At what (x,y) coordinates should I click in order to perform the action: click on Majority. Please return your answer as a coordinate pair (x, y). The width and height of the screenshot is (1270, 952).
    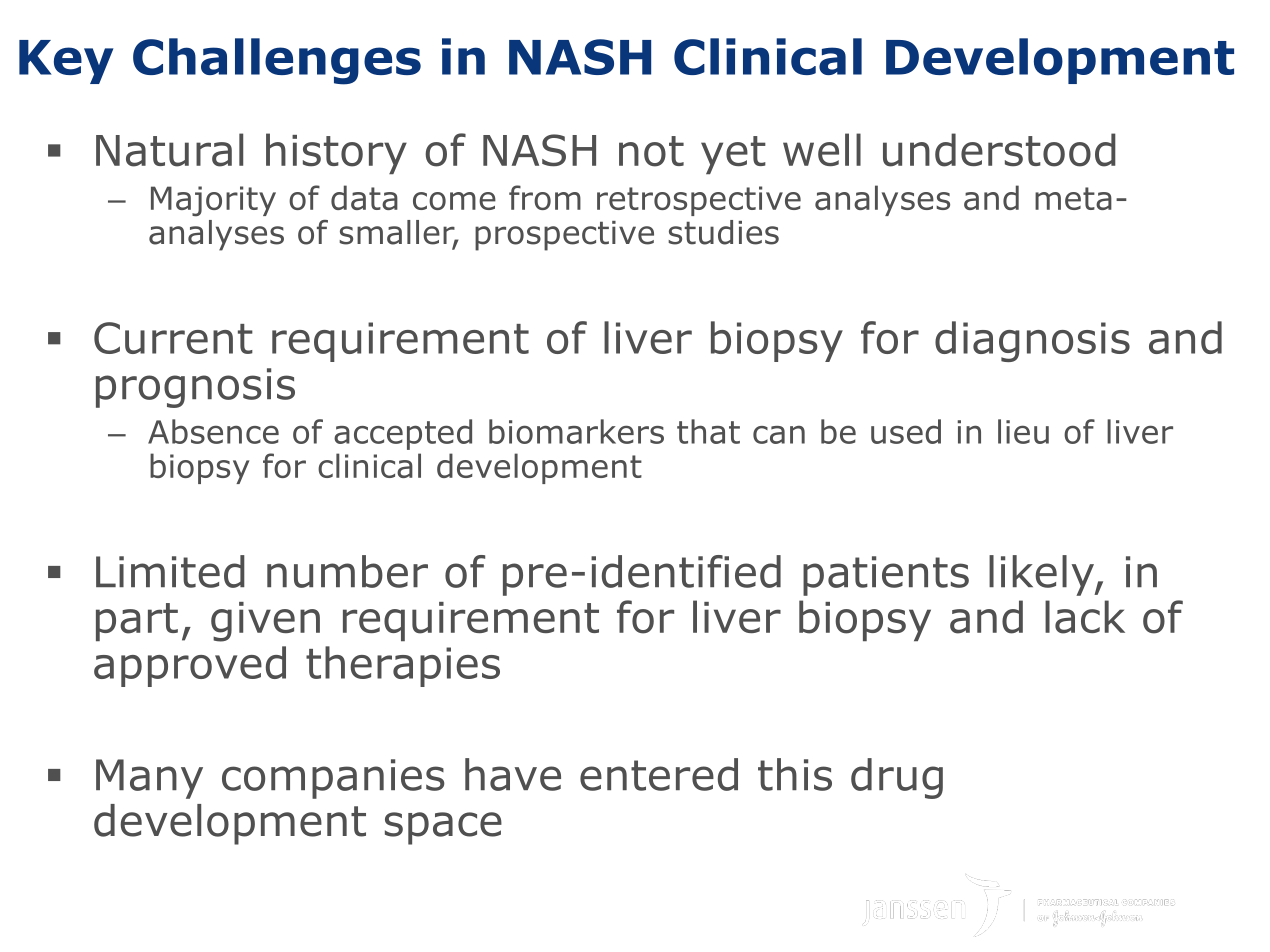
    Looking at the image, I should click on (213, 201).
